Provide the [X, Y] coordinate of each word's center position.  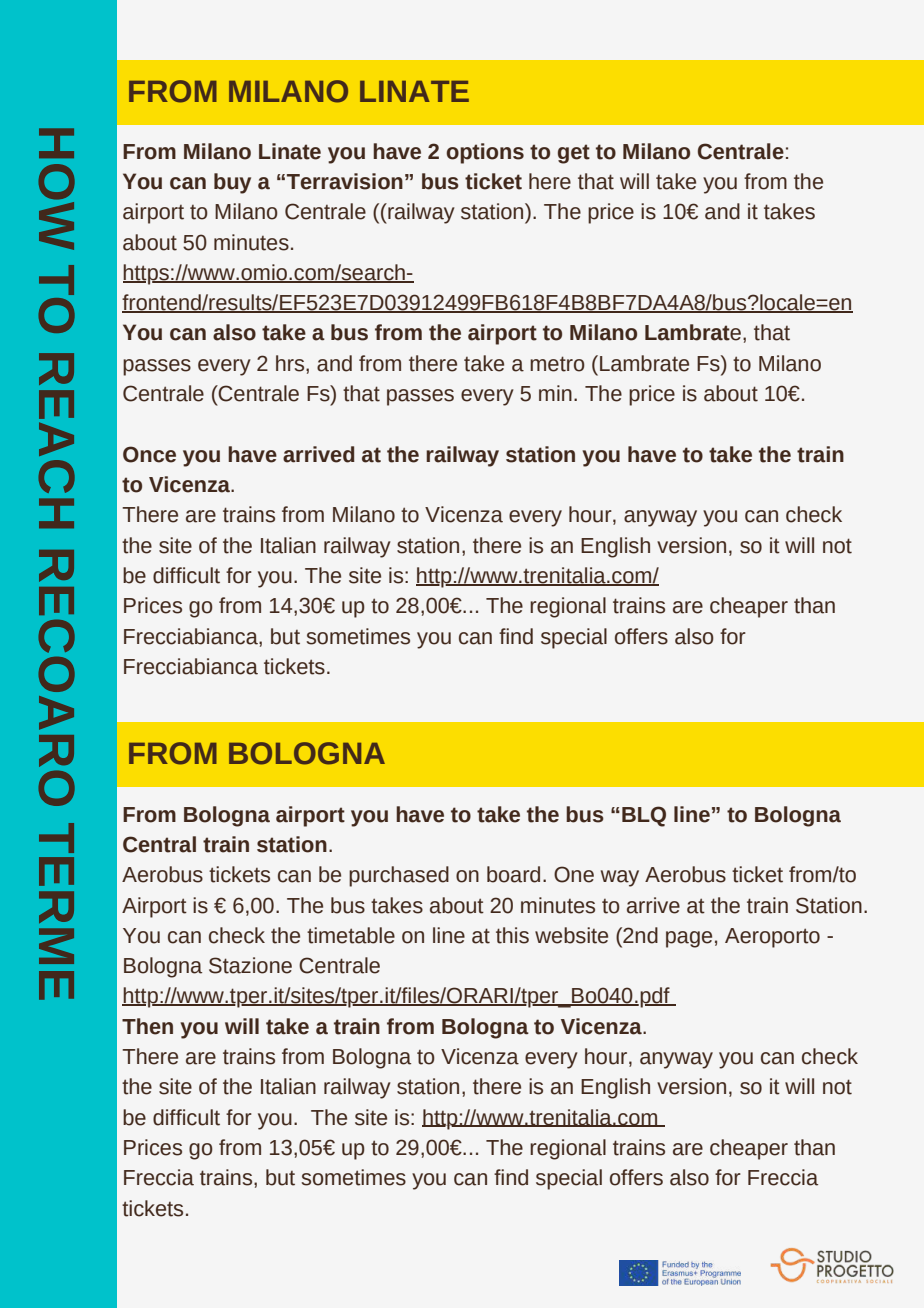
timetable [351, 935]
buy [232, 183]
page [689, 939]
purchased [399, 876]
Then [147, 1026]
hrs [291, 363]
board [513, 874]
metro [557, 364]
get [574, 154]
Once [149, 454]
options [485, 153]
